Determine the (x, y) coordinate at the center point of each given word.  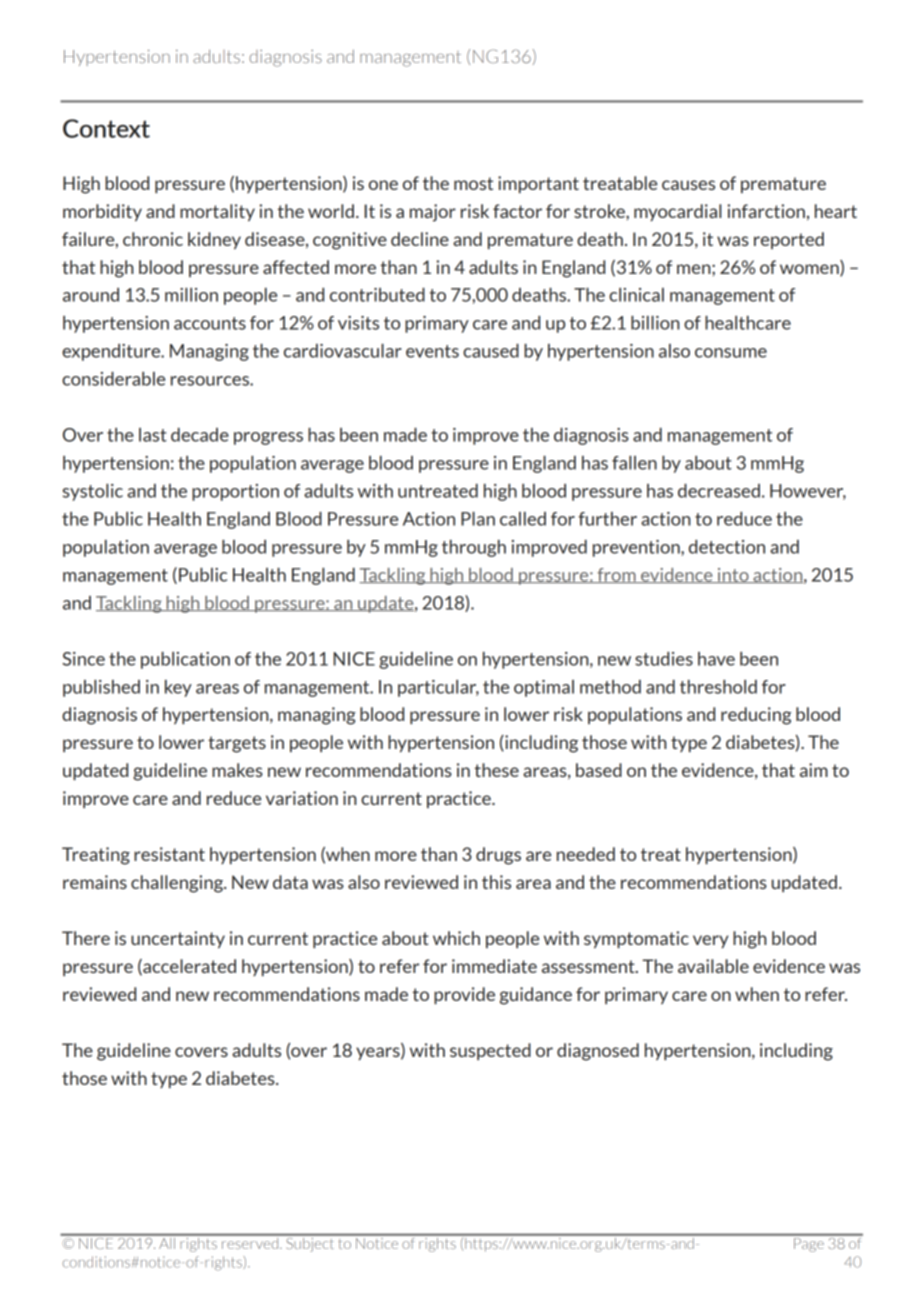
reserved (250, 1242)
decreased (719, 491)
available (713, 966)
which (456, 938)
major (433, 213)
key (178, 688)
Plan (478, 519)
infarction (766, 211)
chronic (153, 239)
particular (438, 688)
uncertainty (178, 939)
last (153, 435)
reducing (756, 716)
